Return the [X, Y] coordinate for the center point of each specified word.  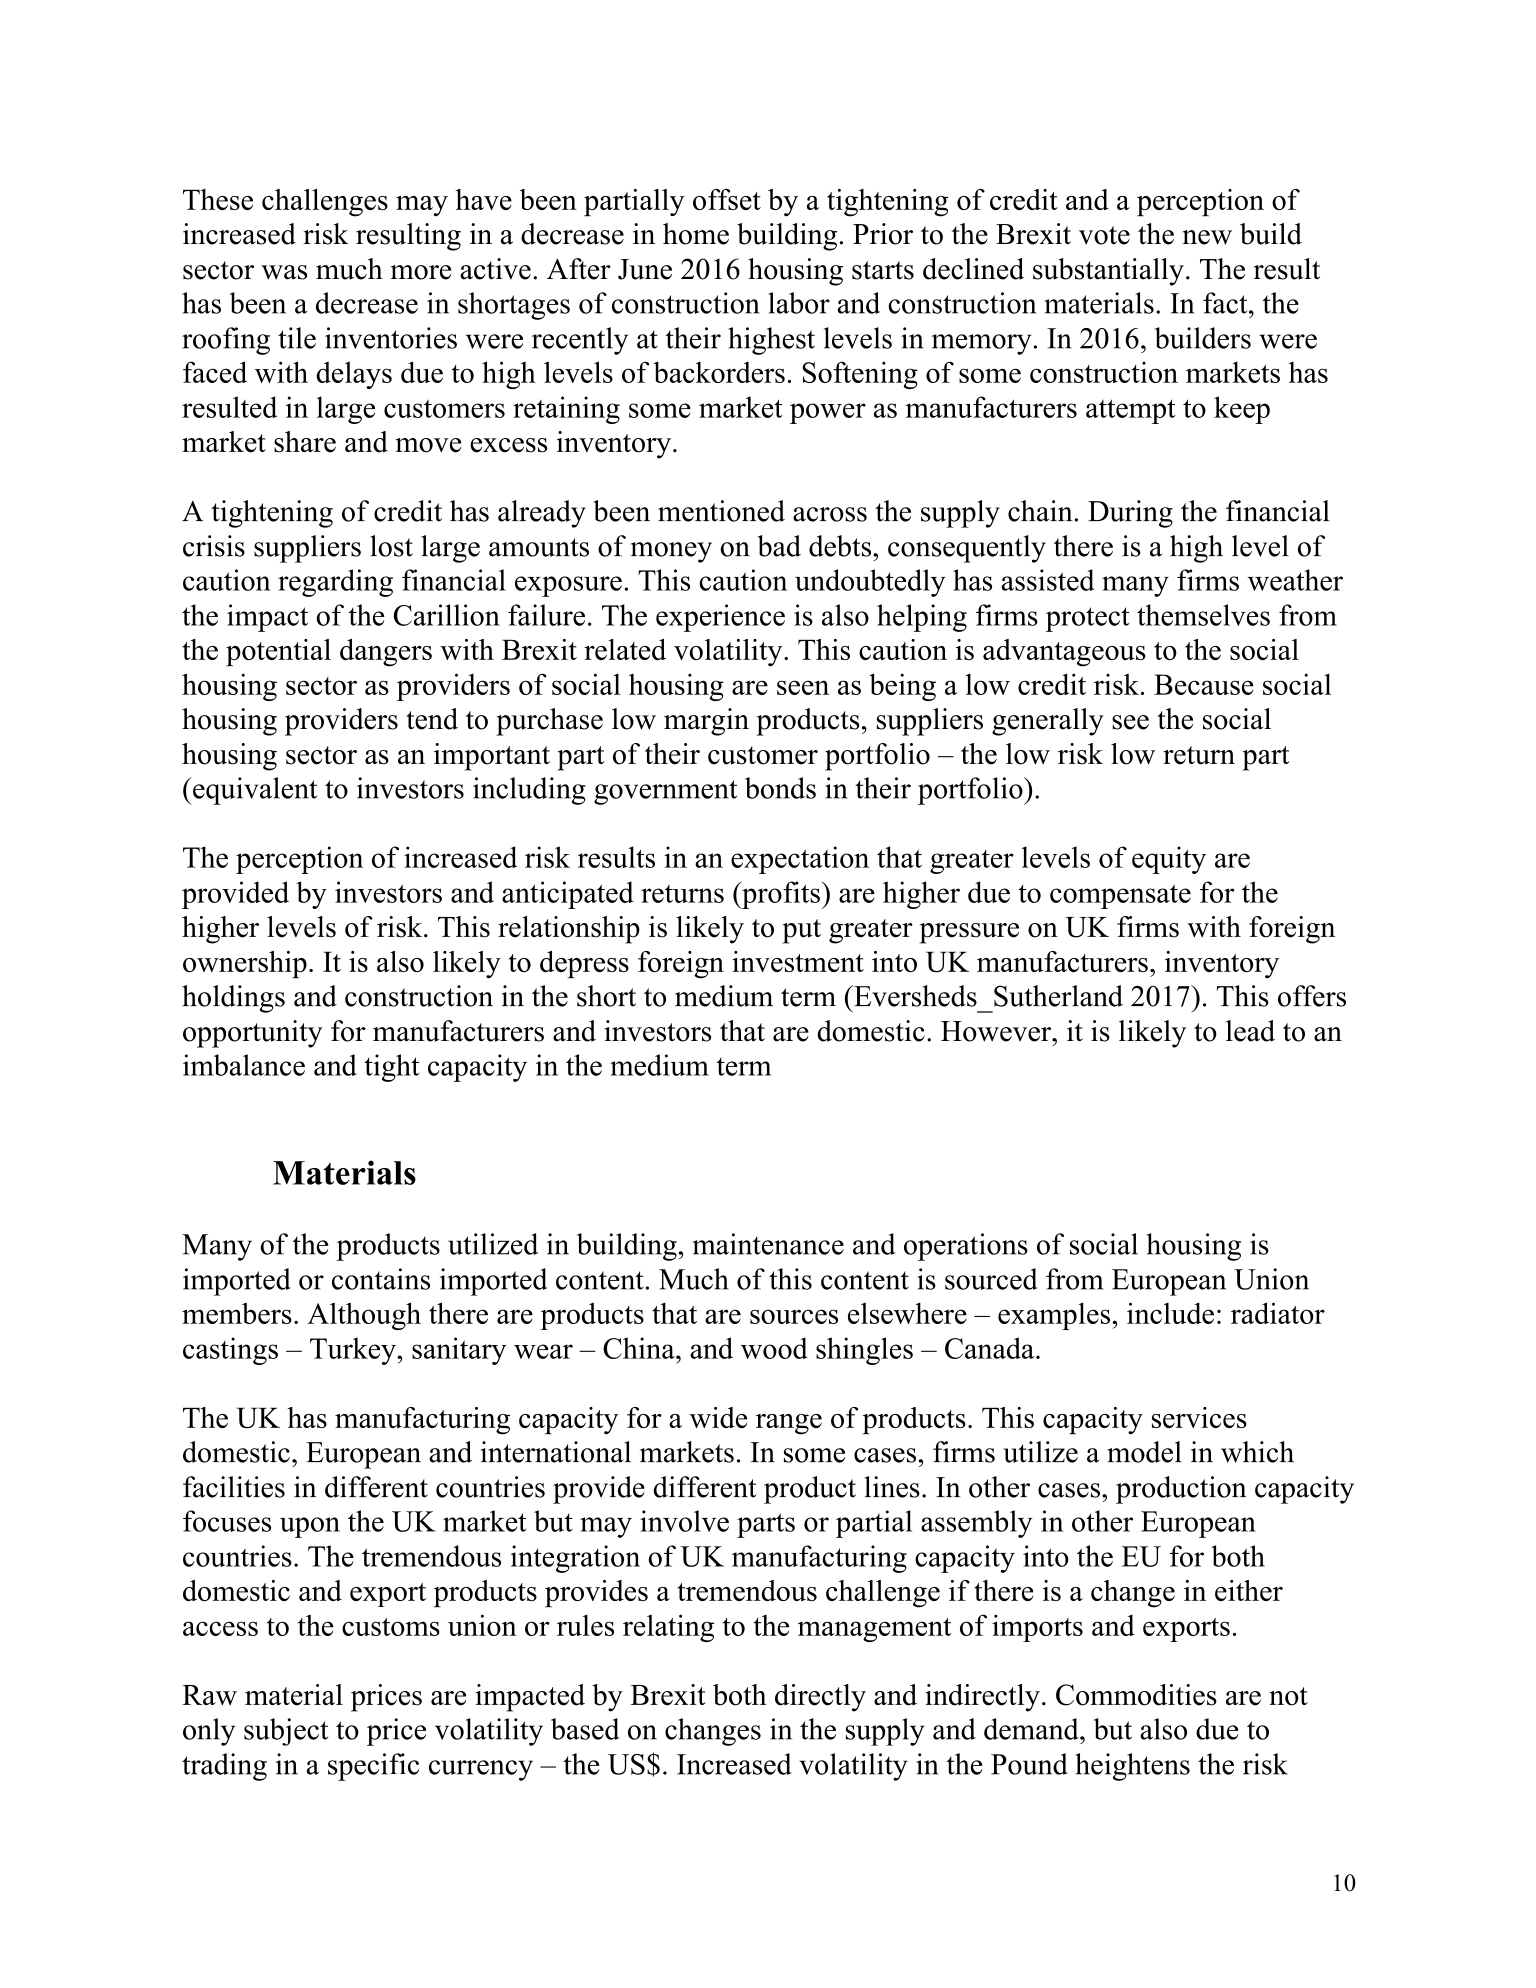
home [696, 234]
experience [720, 618]
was [284, 272]
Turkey [354, 1351]
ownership [245, 965]
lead [1250, 1031]
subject [286, 1732]
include [1170, 1313]
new [1207, 237]
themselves [1203, 615]
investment [798, 961]
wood [774, 1348]
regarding [335, 583]
